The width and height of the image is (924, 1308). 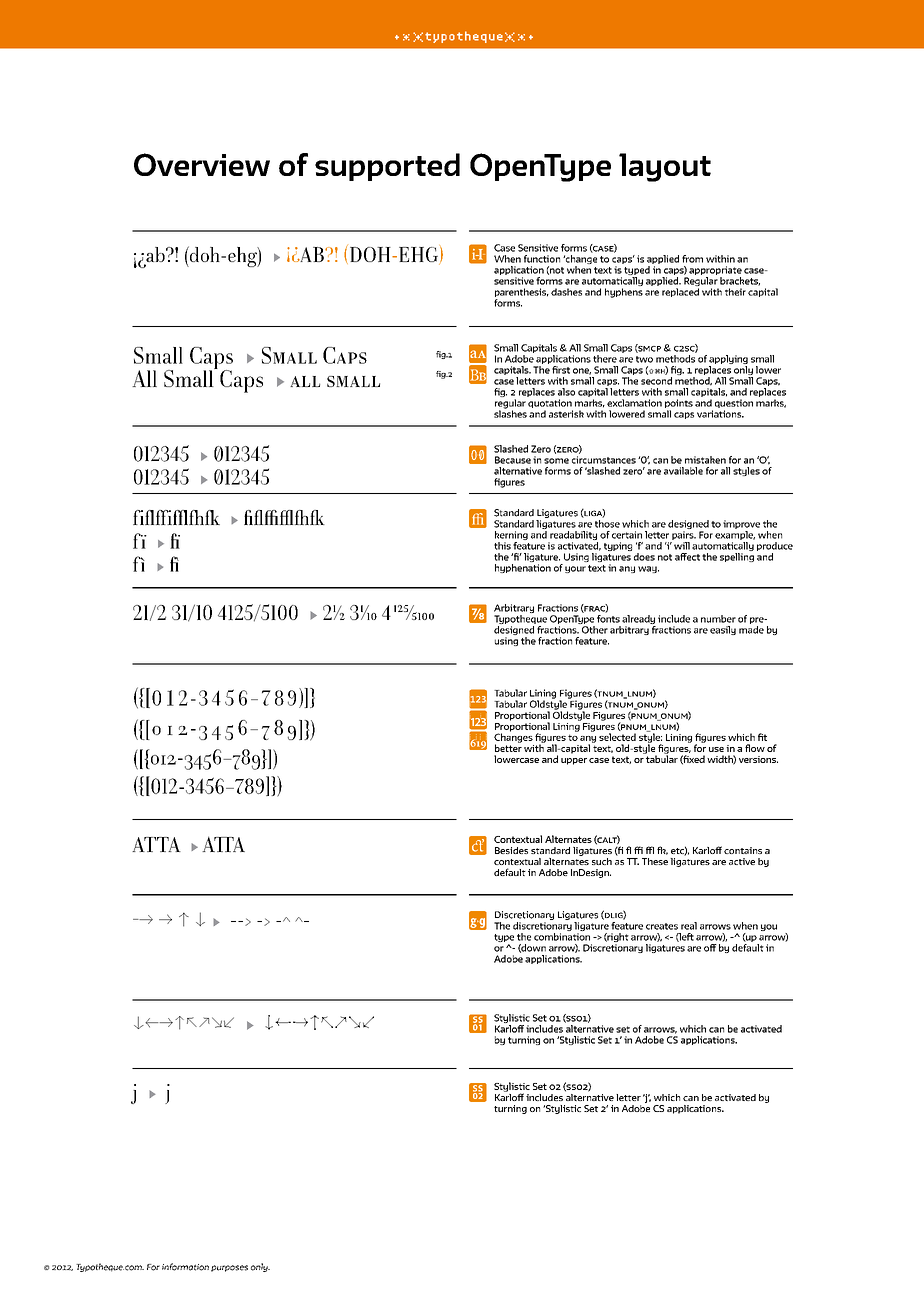 What do you see at coordinates (511, 850) in the image?
I see `Besides` at bounding box center [511, 850].
